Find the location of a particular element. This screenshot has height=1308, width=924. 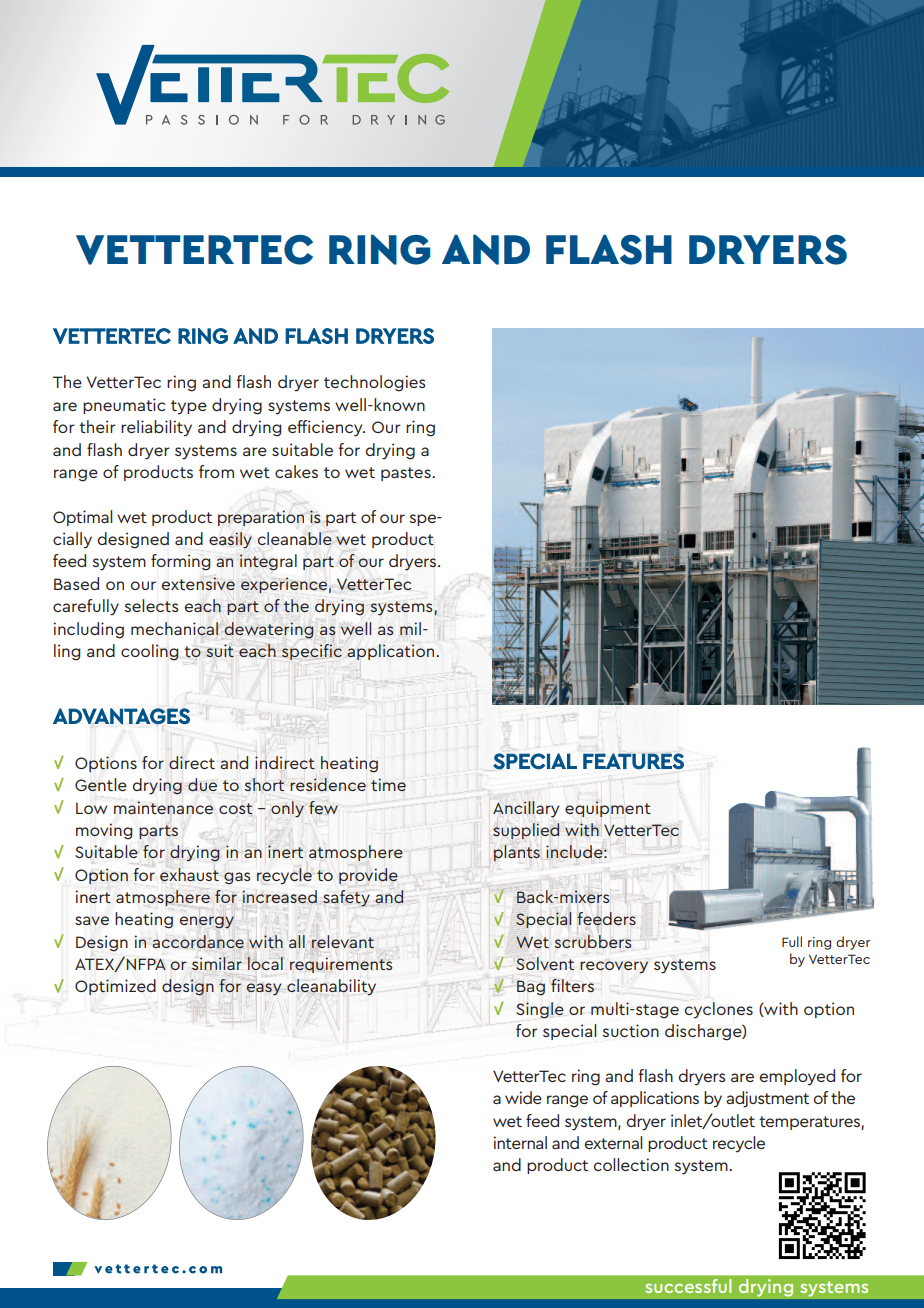

internal is located at coordinates (520, 1142).
